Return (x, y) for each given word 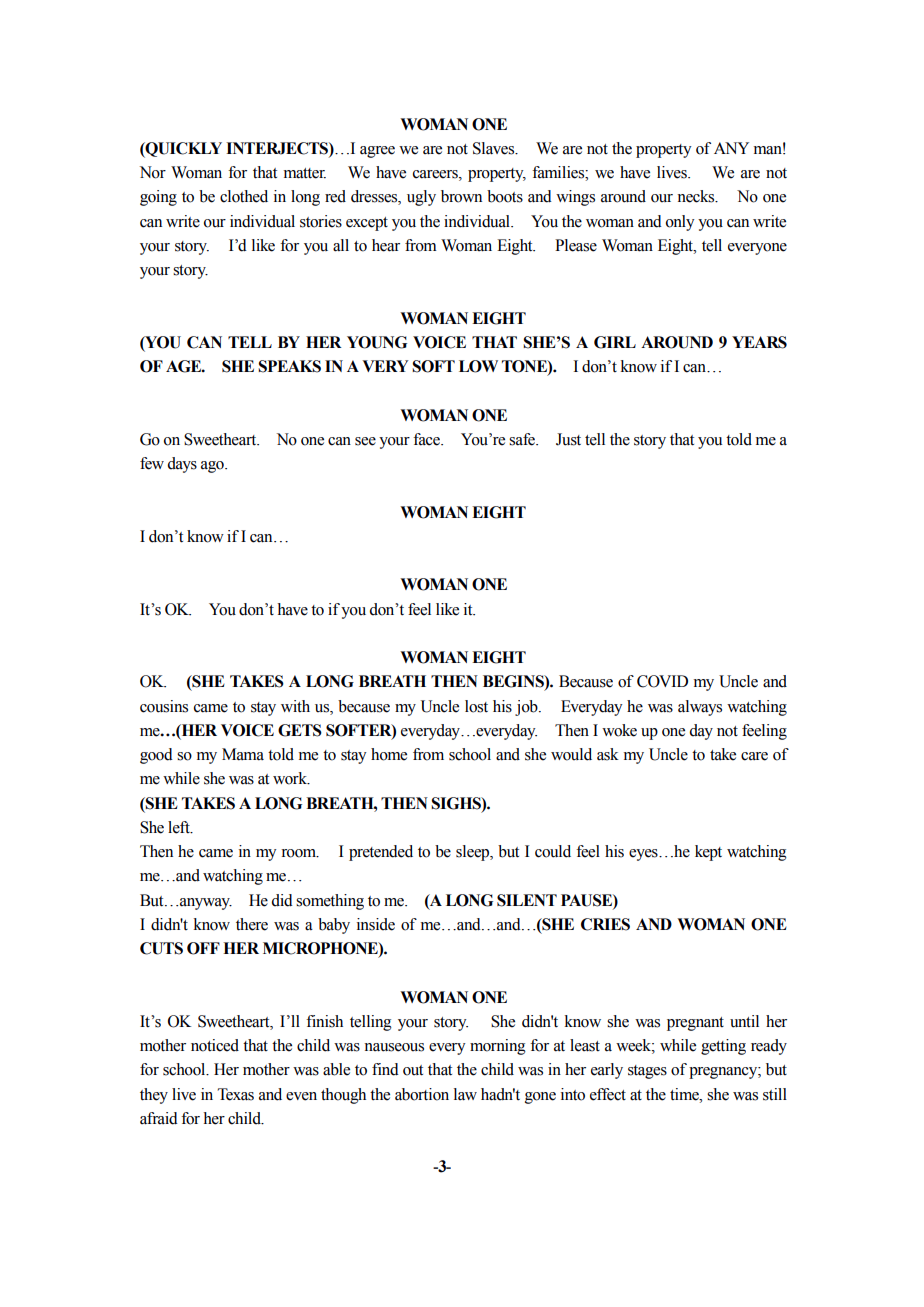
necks (697, 196)
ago (213, 467)
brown (461, 196)
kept (708, 853)
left (180, 827)
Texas (236, 1094)
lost (476, 706)
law (465, 1094)
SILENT (527, 900)
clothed (244, 196)
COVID (662, 681)
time (685, 1094)
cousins (164, 706)
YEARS (759, 342)
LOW (478, 366)
